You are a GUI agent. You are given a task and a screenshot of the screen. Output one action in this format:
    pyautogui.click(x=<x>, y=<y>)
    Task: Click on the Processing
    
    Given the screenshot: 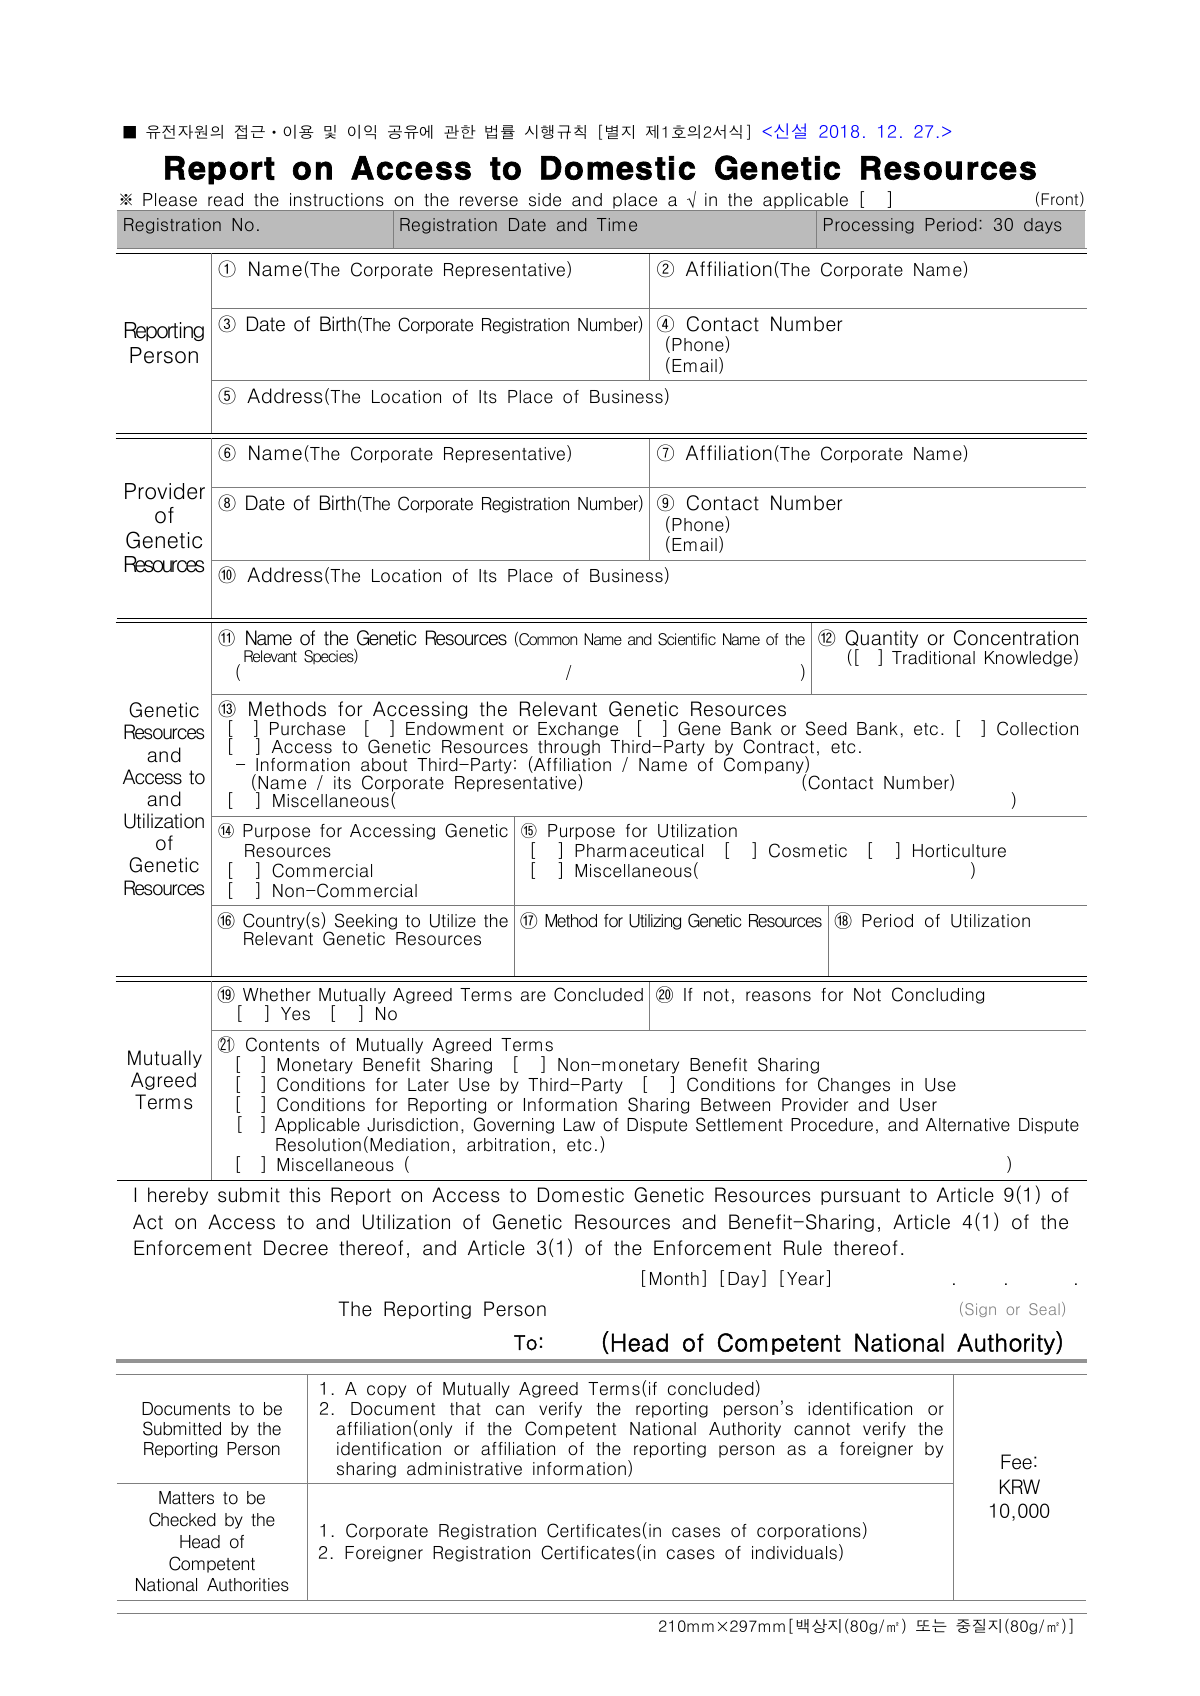 What is the action you would take?
    pyautogui.click(x=869, y=226)
